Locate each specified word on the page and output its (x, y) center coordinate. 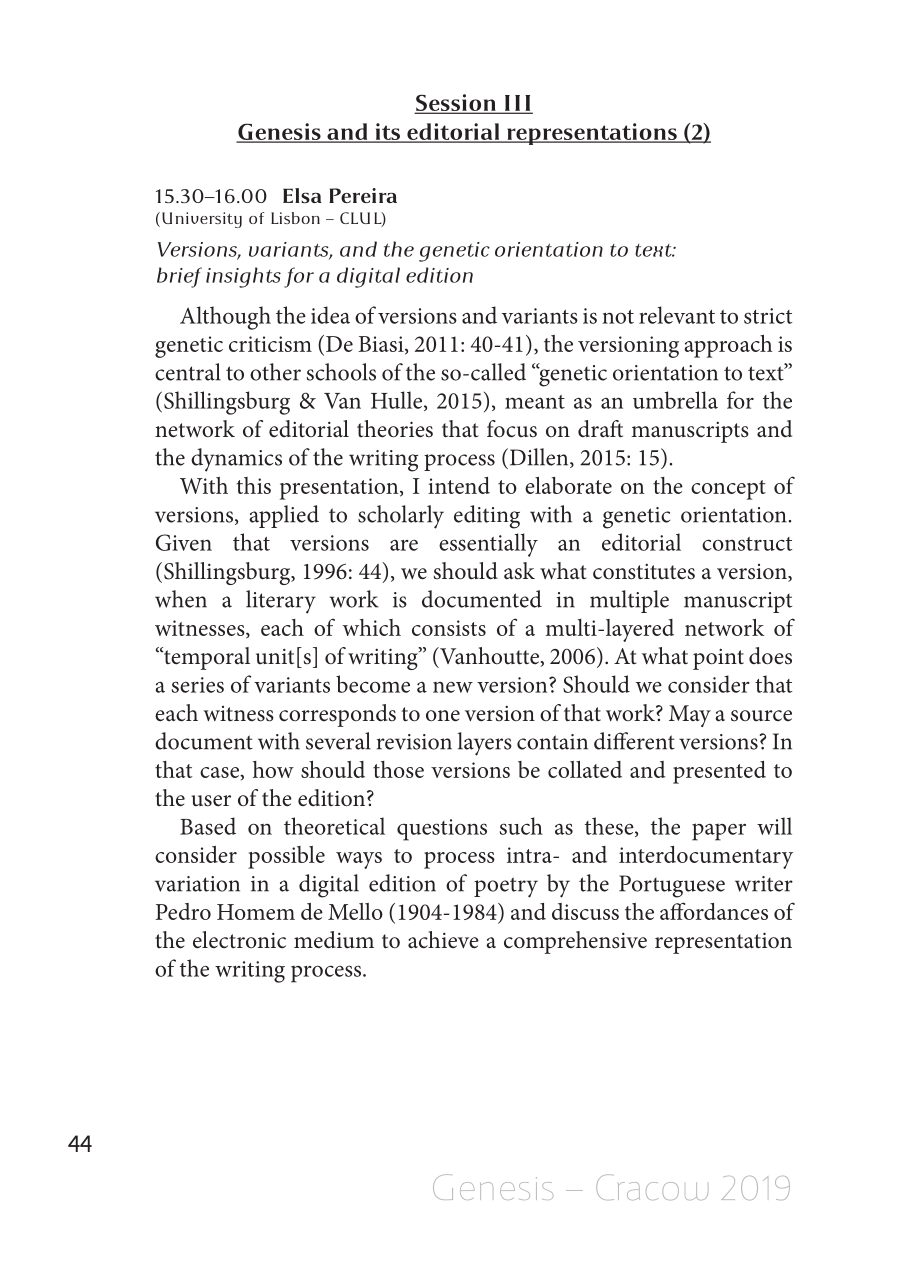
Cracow (652, 1187)
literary (281, 602)
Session (456, 104)
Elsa (302, 195)
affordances (714, 911)
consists (449, 628)
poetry (506, 887)
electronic (239, 940)
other (275, 372)
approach (728, 346)
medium (334, 940)
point (718, 659)
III (517, 104)
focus (512, 429)
